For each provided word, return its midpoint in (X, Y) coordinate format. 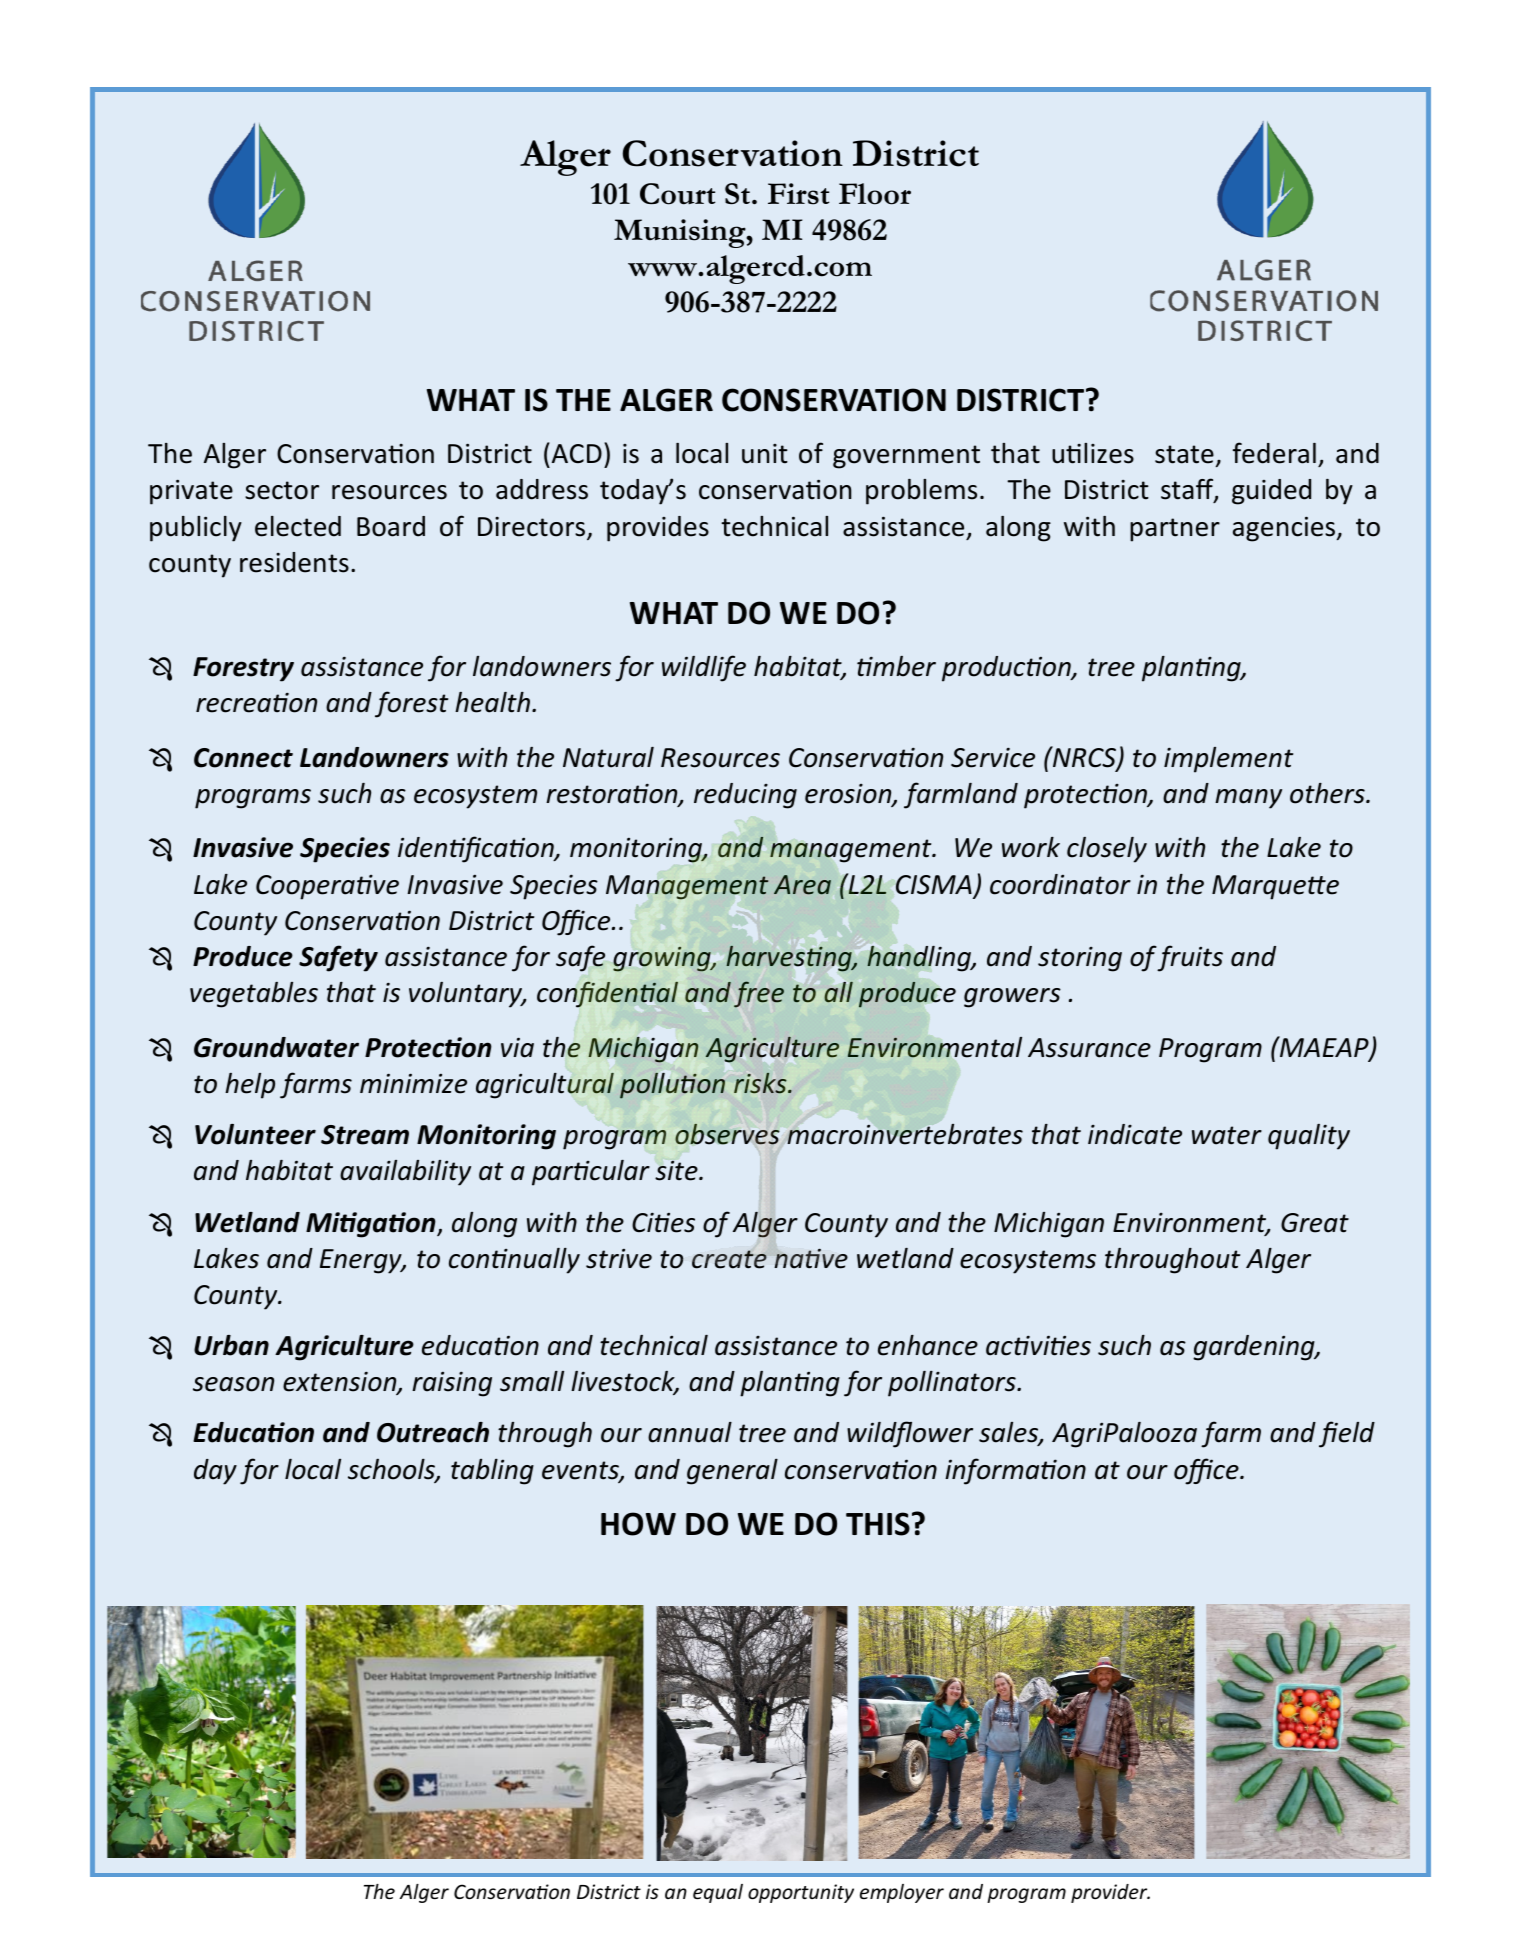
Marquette (1275, 887)
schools (392, 1470)
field (1347, 1434)
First (798, 194)
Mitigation (372, 1225)
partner (1175, 530)
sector (282, 490)
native (811, 1258)
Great (1315, 1223)
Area (802, 885)
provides (658, 529)
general (732, 1471)
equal (718, 1893)
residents (294, 562)
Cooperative (327, 887)
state (1184, 454)
